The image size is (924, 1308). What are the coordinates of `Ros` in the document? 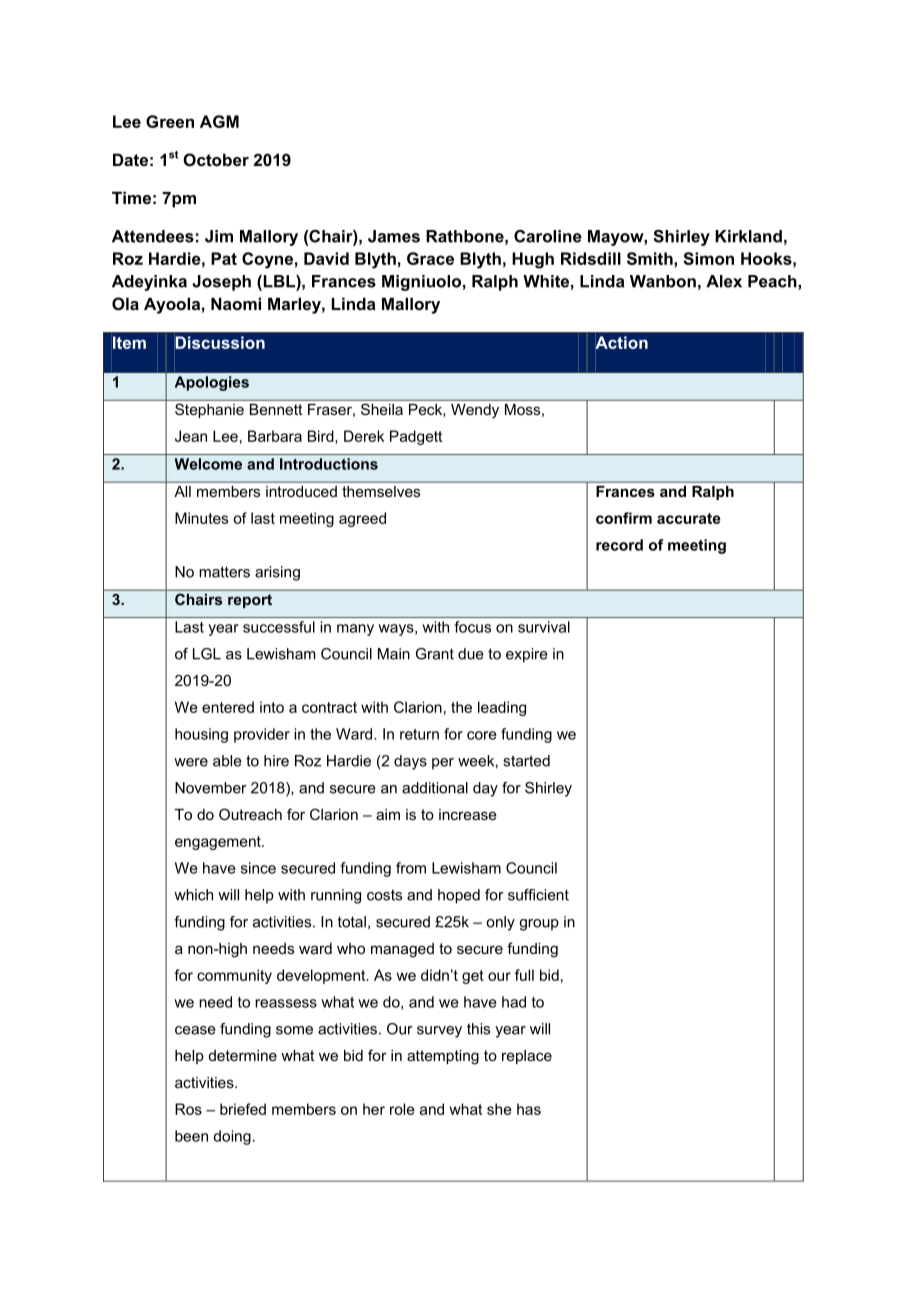 It's located at (188, 1109).
